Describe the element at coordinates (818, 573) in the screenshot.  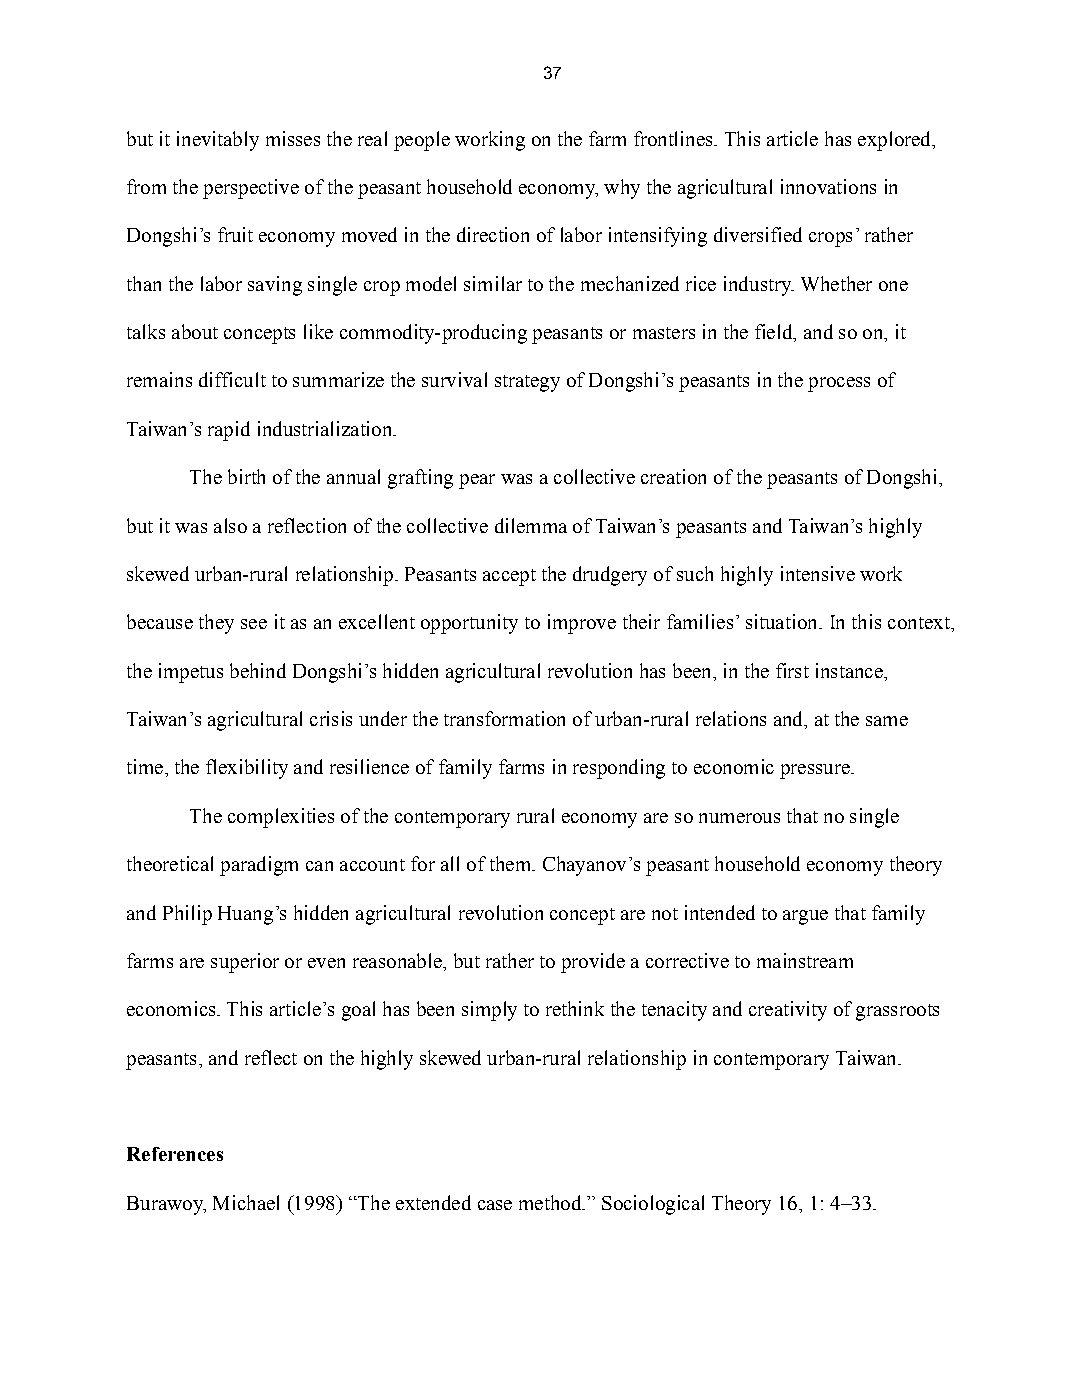
I see `intensive` at that location.
